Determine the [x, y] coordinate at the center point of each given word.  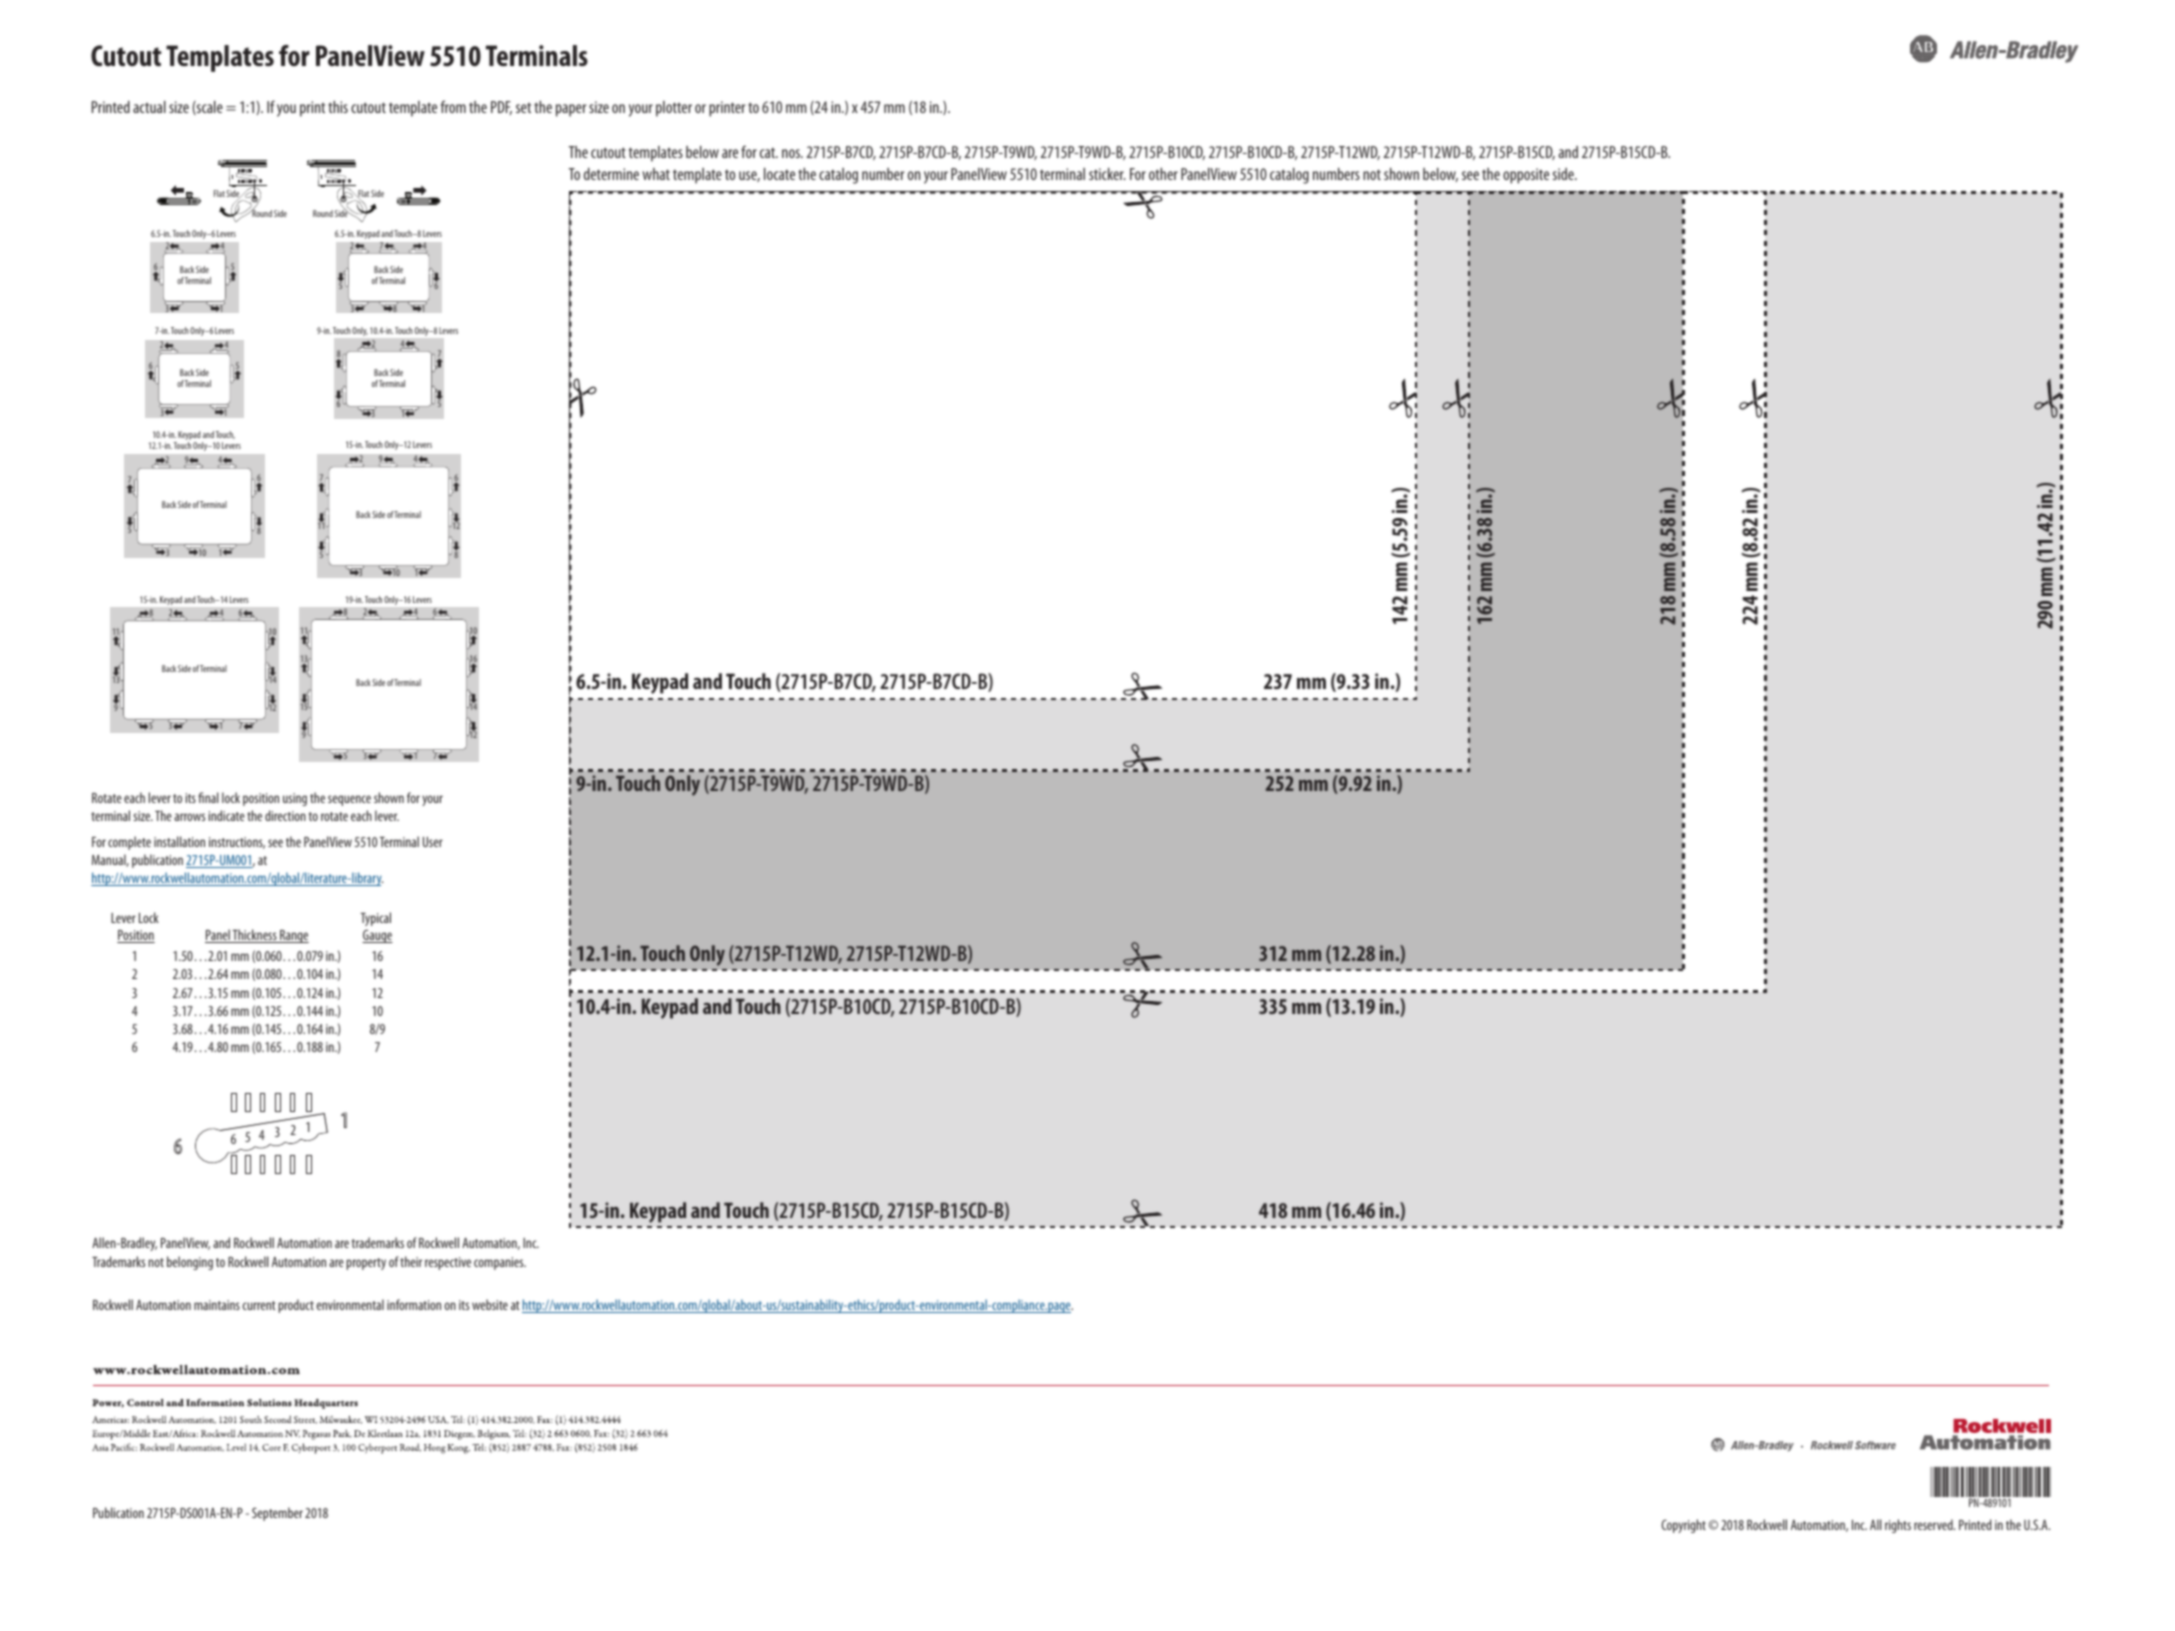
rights [1898, 1526]
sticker [1107, 174]
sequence [349, 800]
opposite [1526, 176]
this [338, 107]
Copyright [1684, 1526]
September [277, 1514]
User [433, 842]
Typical [375, 919]
